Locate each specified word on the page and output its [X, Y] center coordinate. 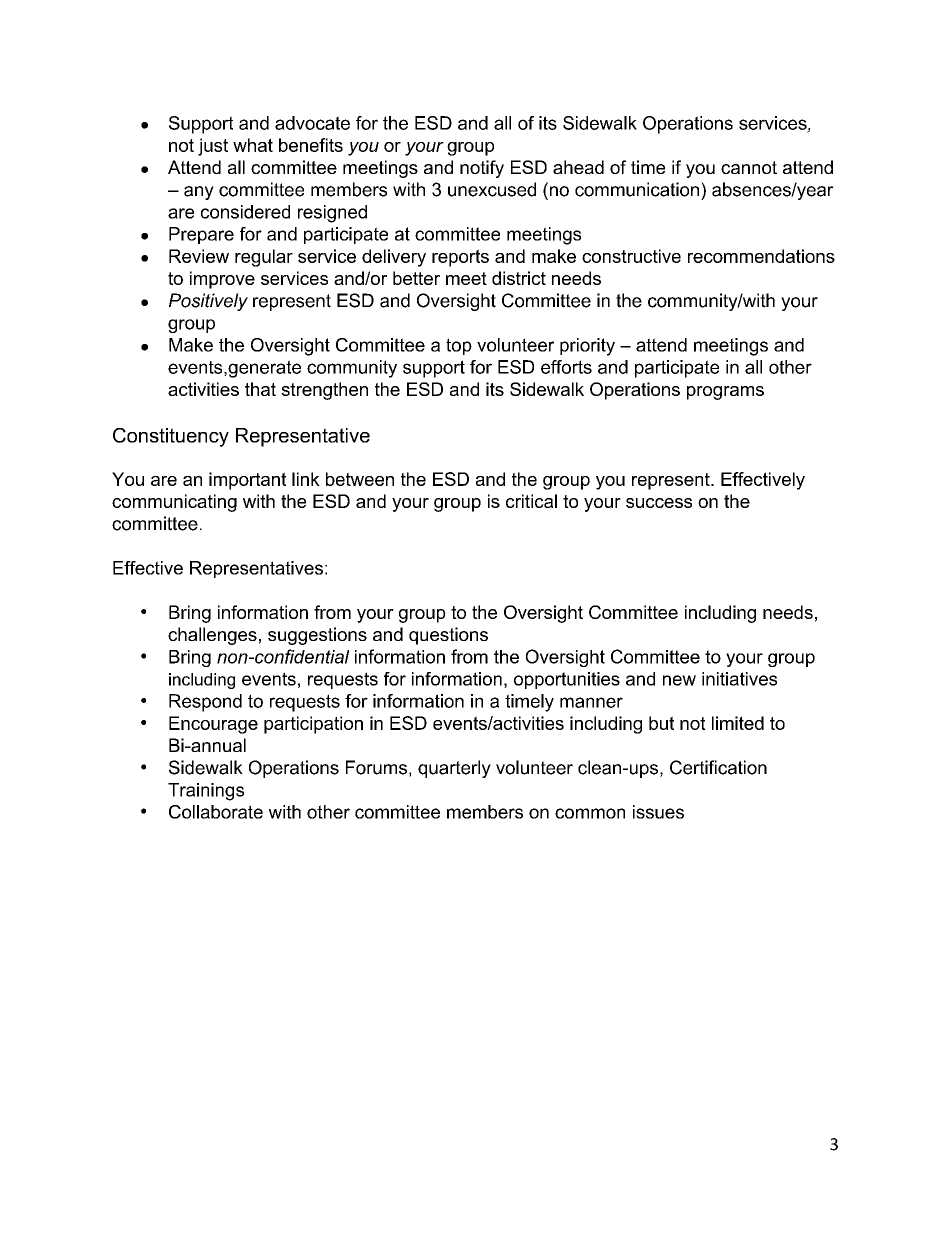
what [253, 145]
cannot [749, 167]
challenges [212, 636]
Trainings [206, 792]
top [459, 346]
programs [725, 393]
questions [448, 636]
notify [482, 169]
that [260, 389]
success [659, 503]
